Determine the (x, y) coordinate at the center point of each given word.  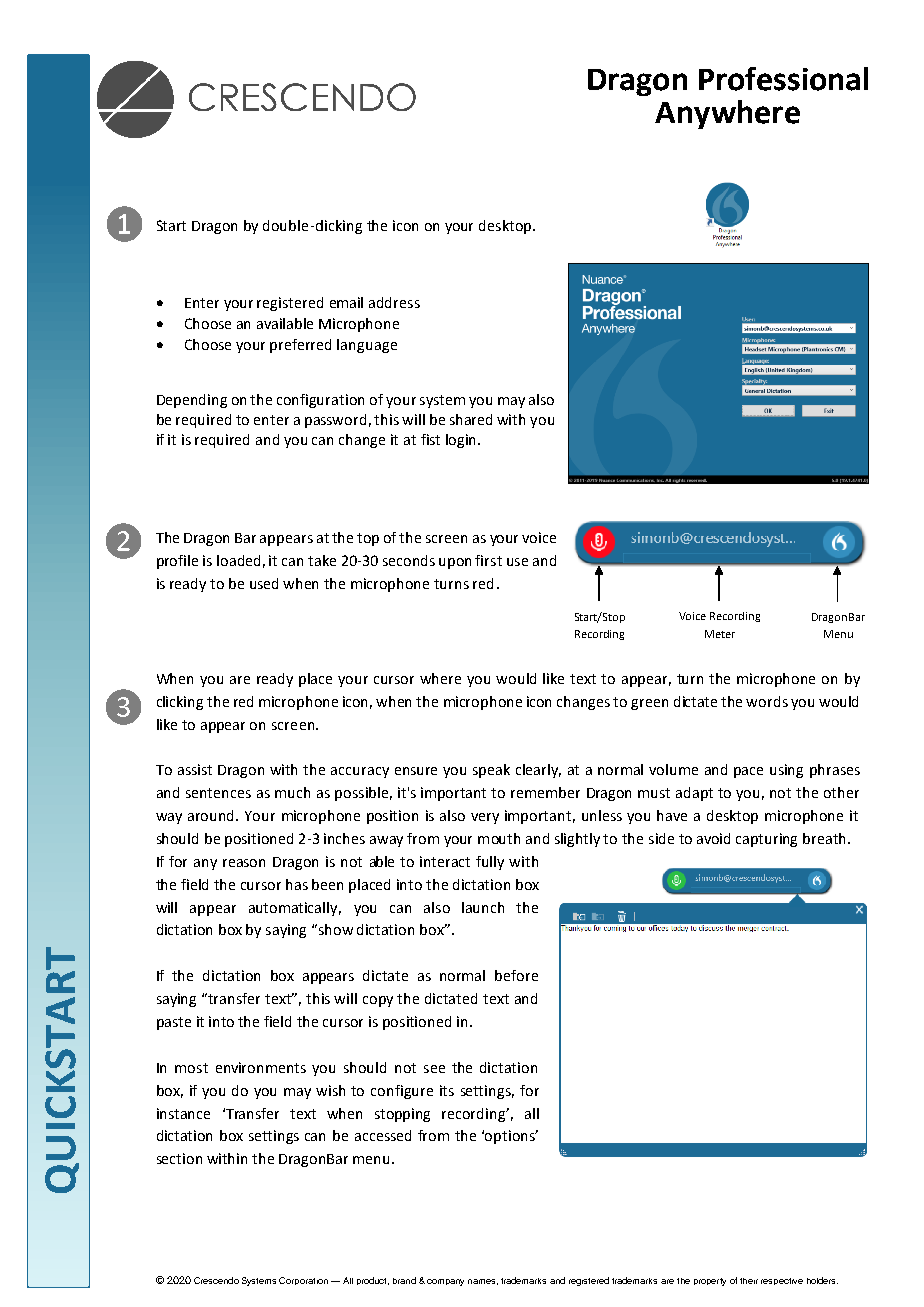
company (445, 1282)
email (346, 302)
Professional (783, 79)
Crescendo (216, 1280)
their (749, 1281)
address (394, 302)
